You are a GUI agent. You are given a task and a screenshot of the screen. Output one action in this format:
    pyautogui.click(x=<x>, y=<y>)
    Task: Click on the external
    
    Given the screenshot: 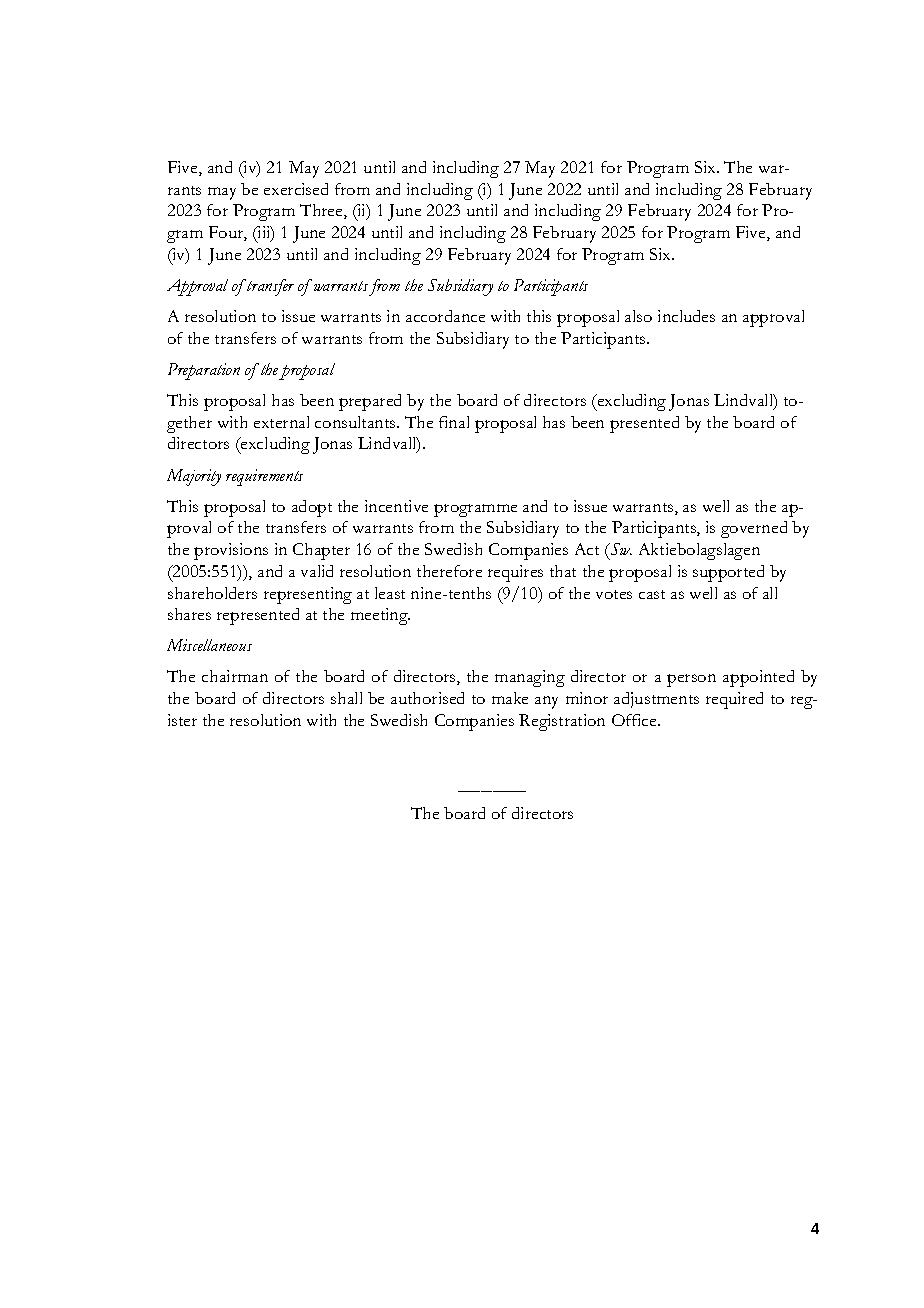 What is the action you would take?
    pyautogui.click(x=281, y=422)
